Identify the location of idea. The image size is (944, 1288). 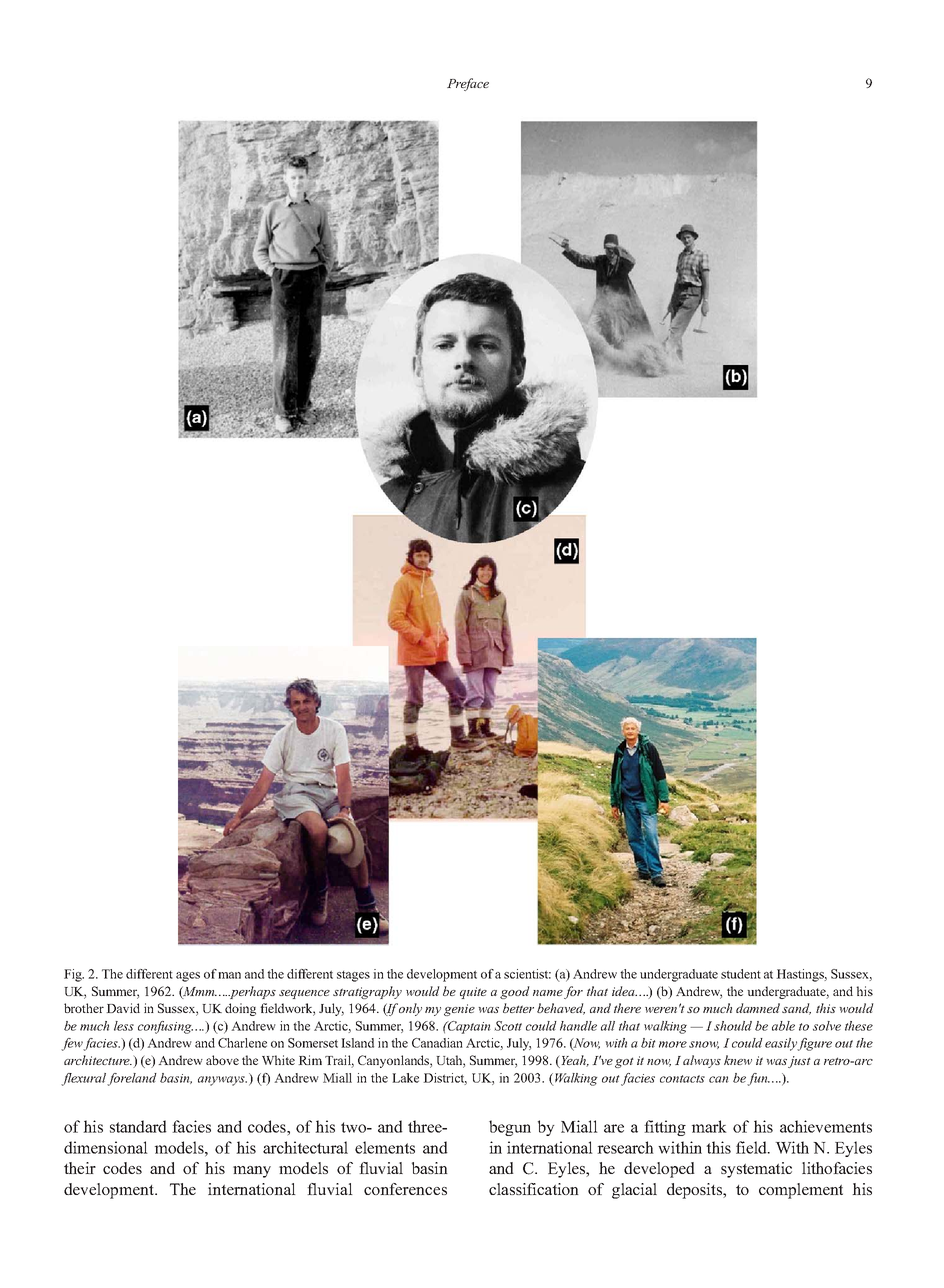
(624, 991).
